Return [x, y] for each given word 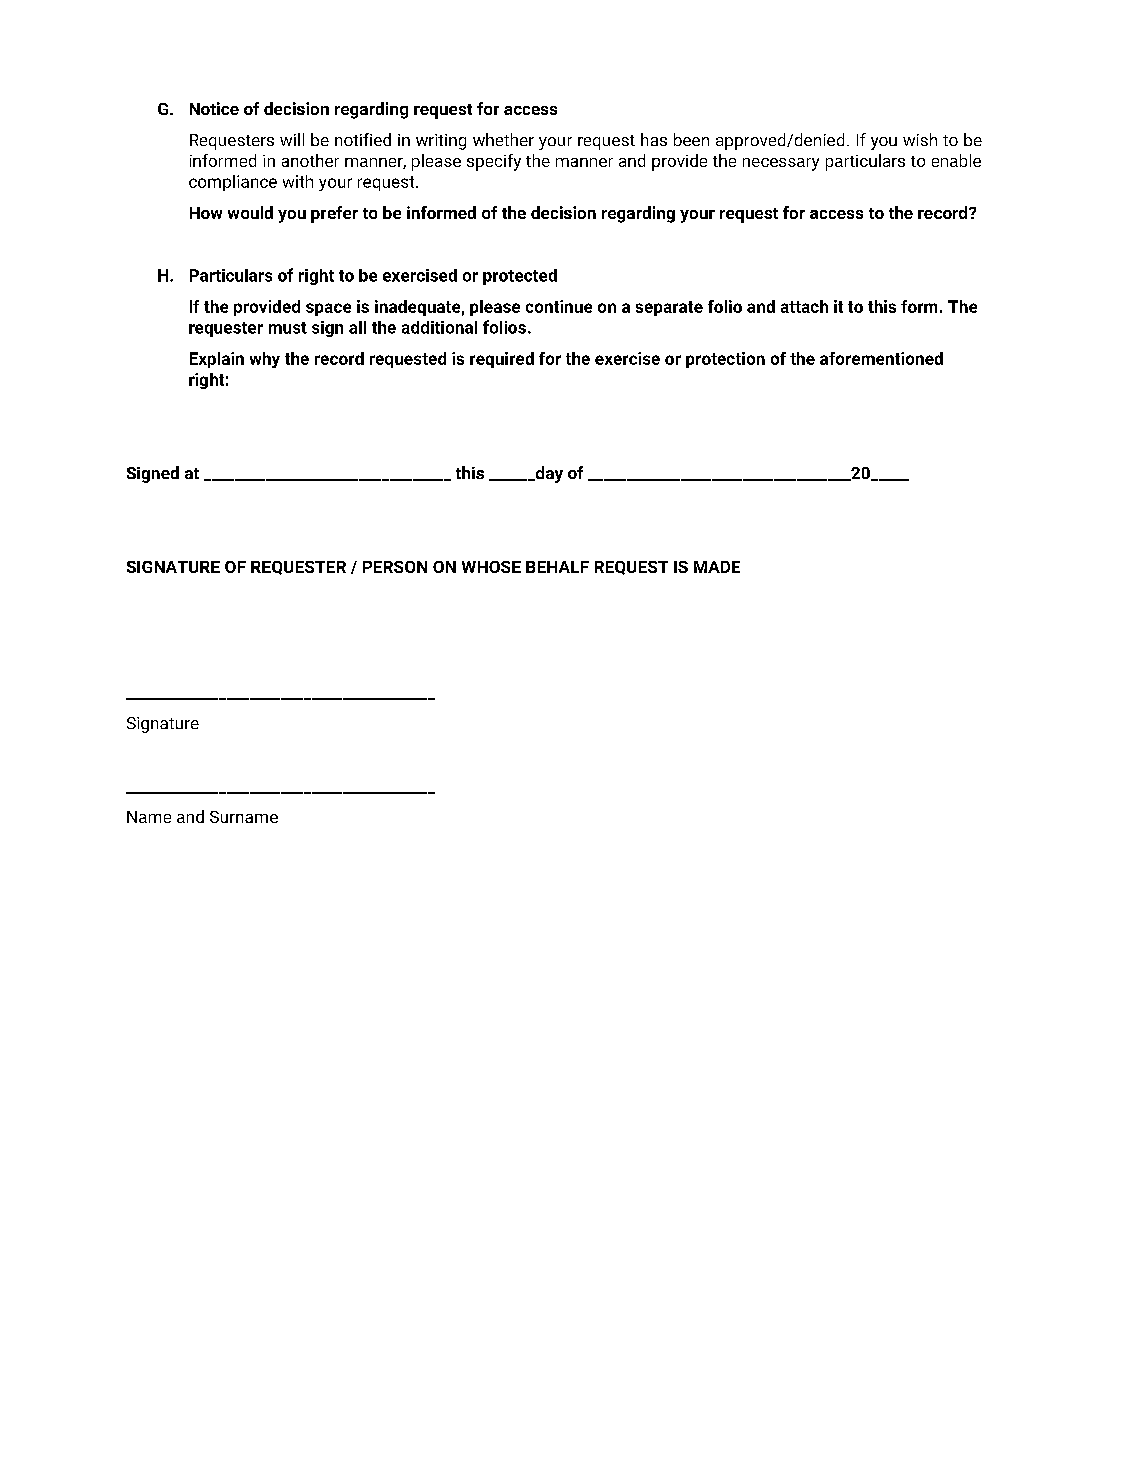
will [292, 139]
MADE [717, 567]
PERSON [395, 567]
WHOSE [491, 567]
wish [920, 139]
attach [804, 306]
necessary [781, 164]
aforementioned [881, 358]
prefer [334, 214]
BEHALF [557, 567]
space [328, 309]
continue [559, 306]
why [265, 360]
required [502, 360]
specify [494, 162]
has [654, 139]
